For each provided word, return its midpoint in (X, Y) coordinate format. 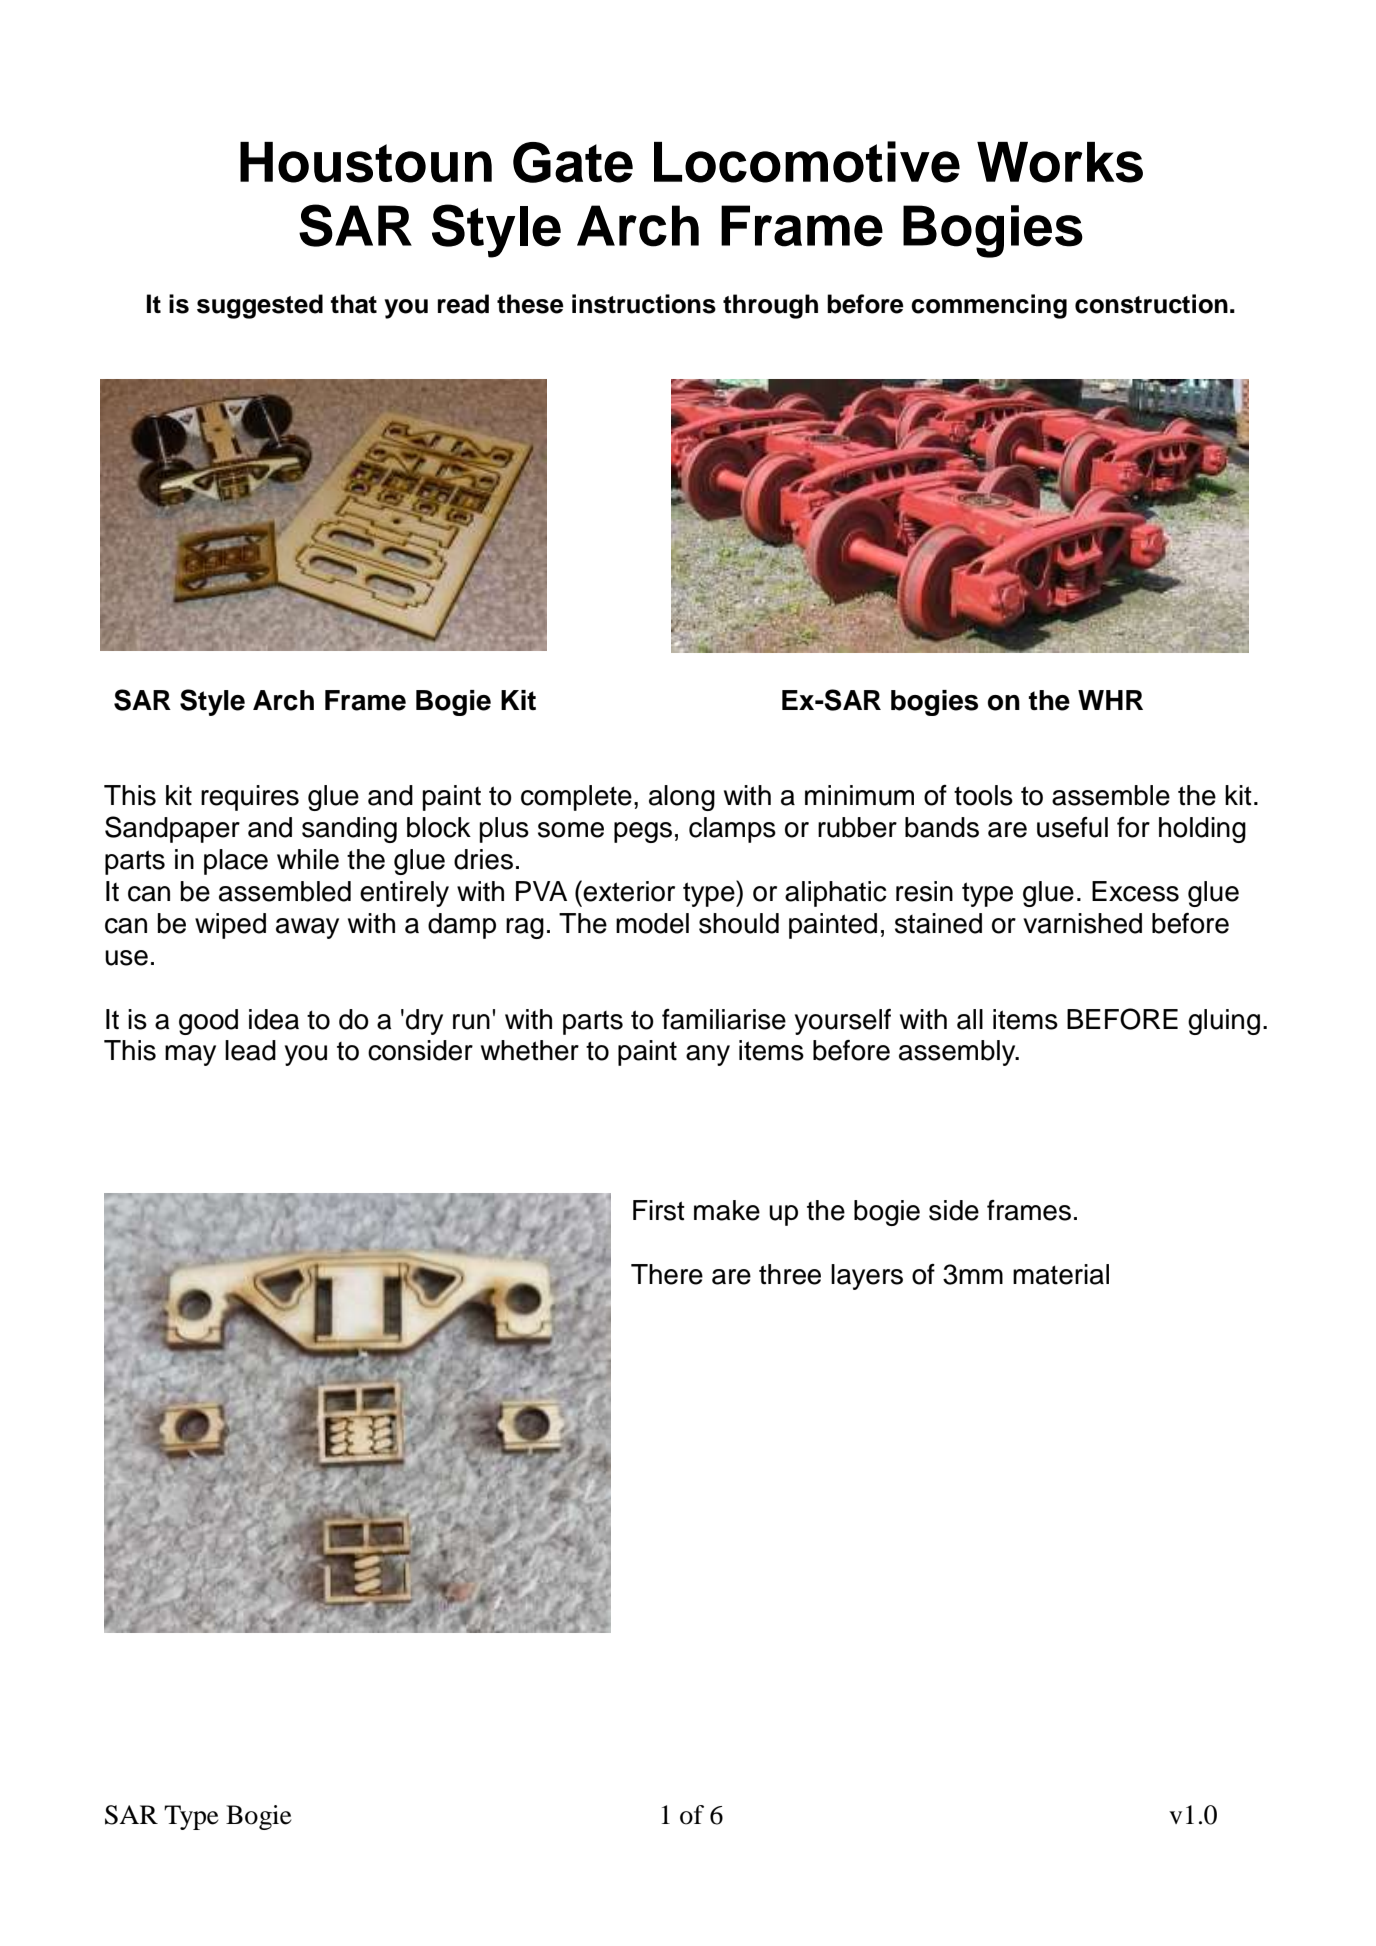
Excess (1135, 891)
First (659, 1210)
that (353, 304)
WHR (1110, 700)
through (770, 306)
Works (1060, 162)
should (739, 923)
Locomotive (807, 162)
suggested (260, 306)
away (307, 928)
